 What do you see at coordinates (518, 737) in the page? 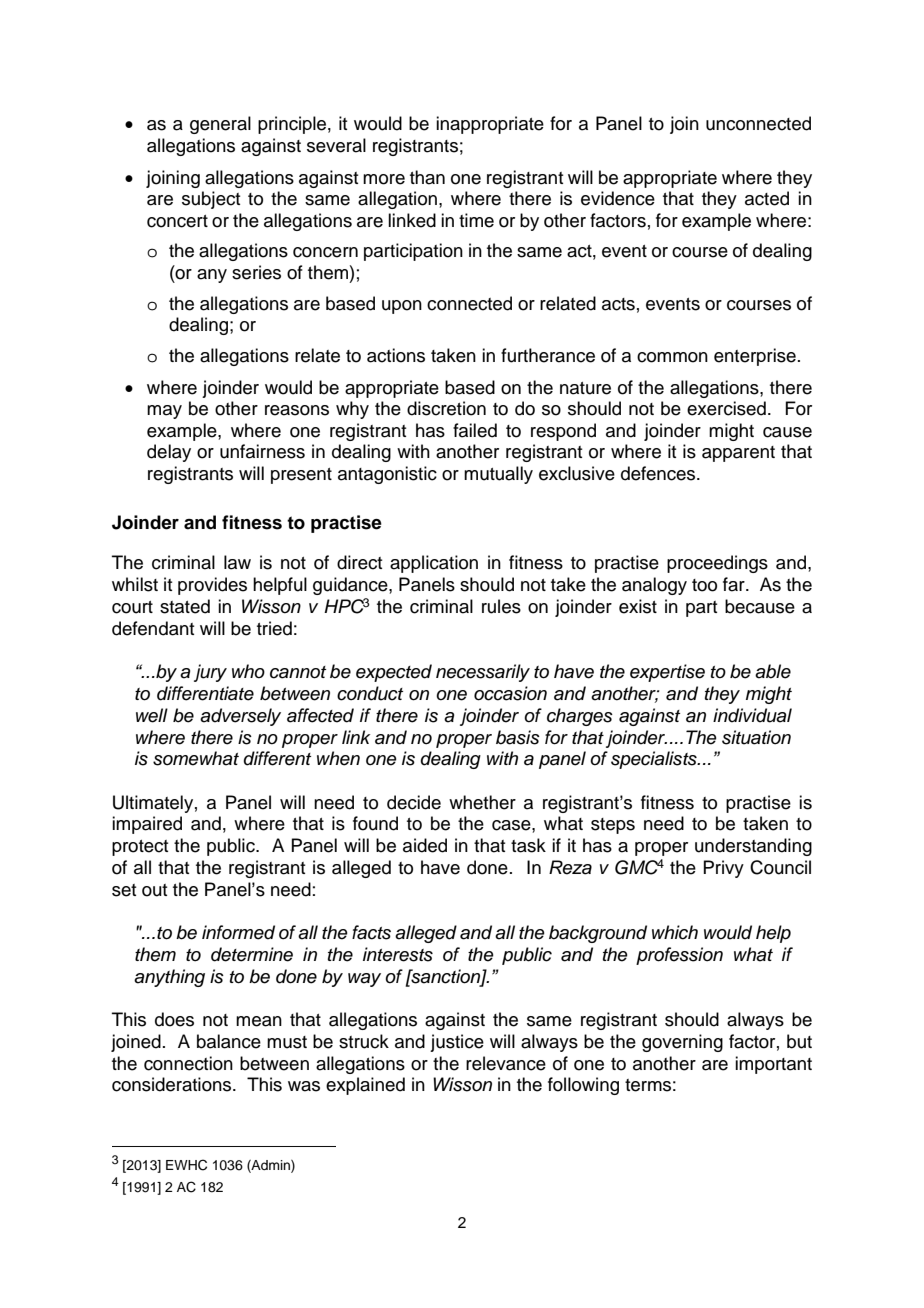
I see `basis` at bounding box center [518, 737].
